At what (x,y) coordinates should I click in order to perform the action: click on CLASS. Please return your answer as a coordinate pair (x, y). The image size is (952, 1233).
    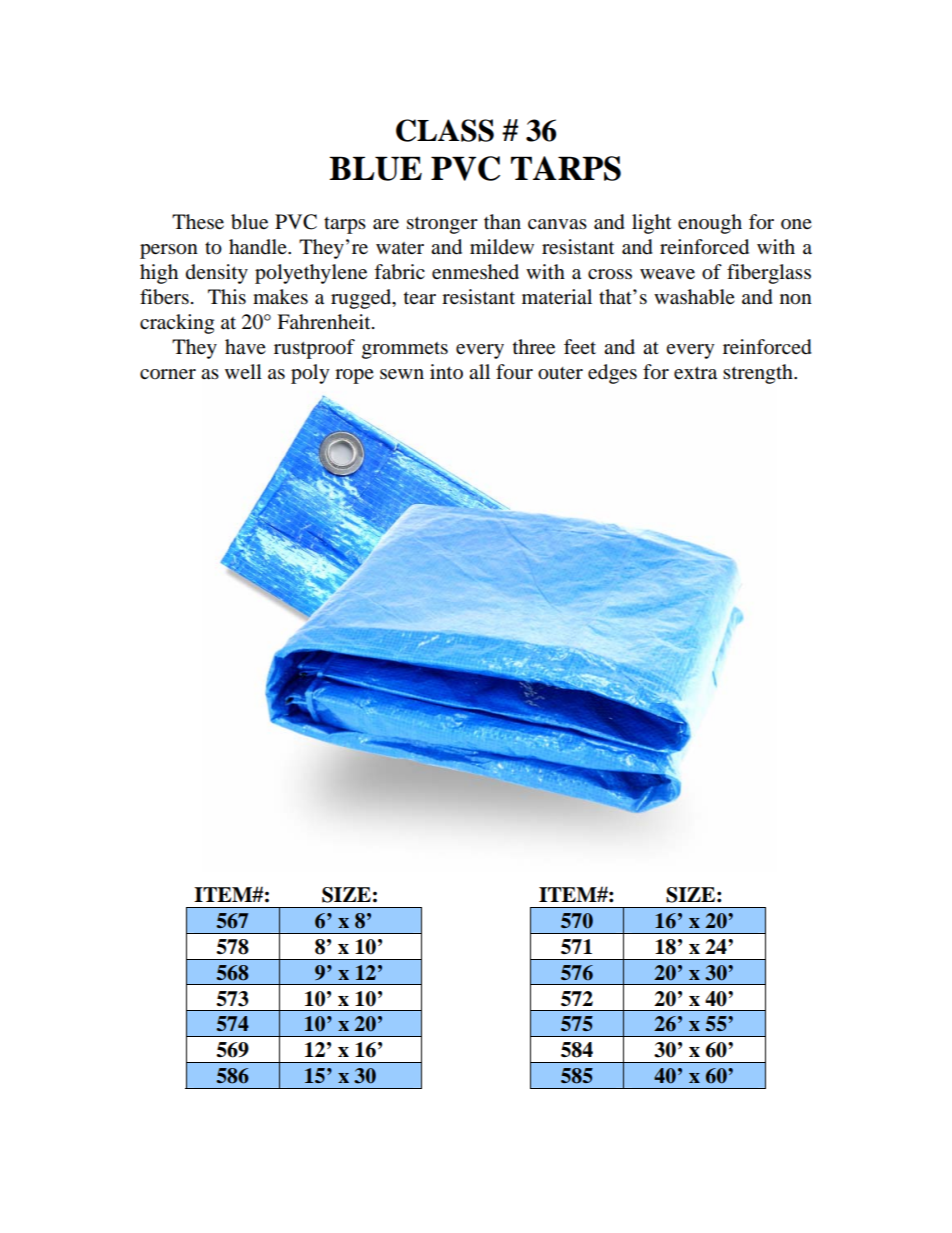
    Looking at the image, I should click on (445, 130).
